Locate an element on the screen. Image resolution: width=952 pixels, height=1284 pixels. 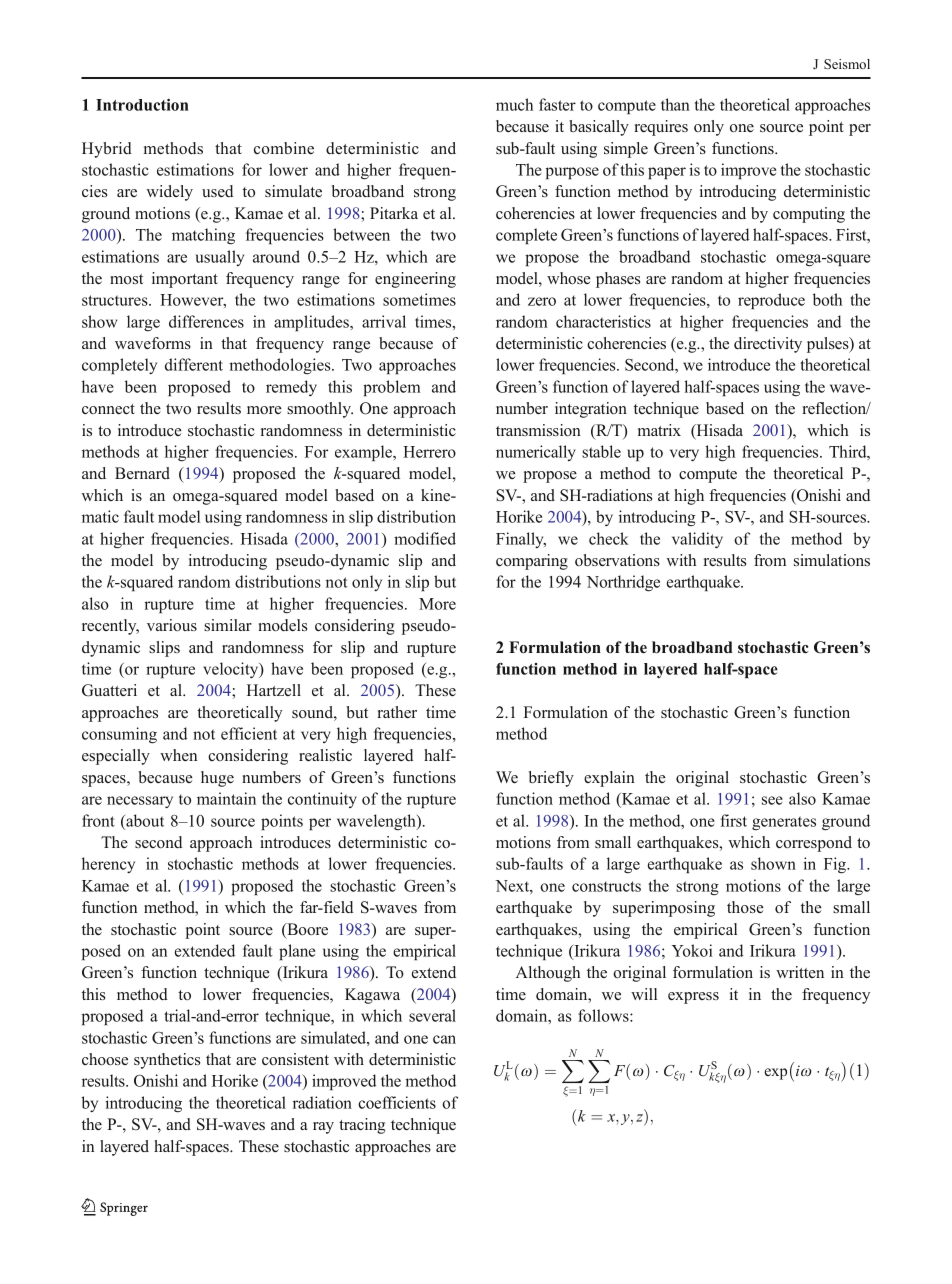
about is located at coordinates (144, 820).
